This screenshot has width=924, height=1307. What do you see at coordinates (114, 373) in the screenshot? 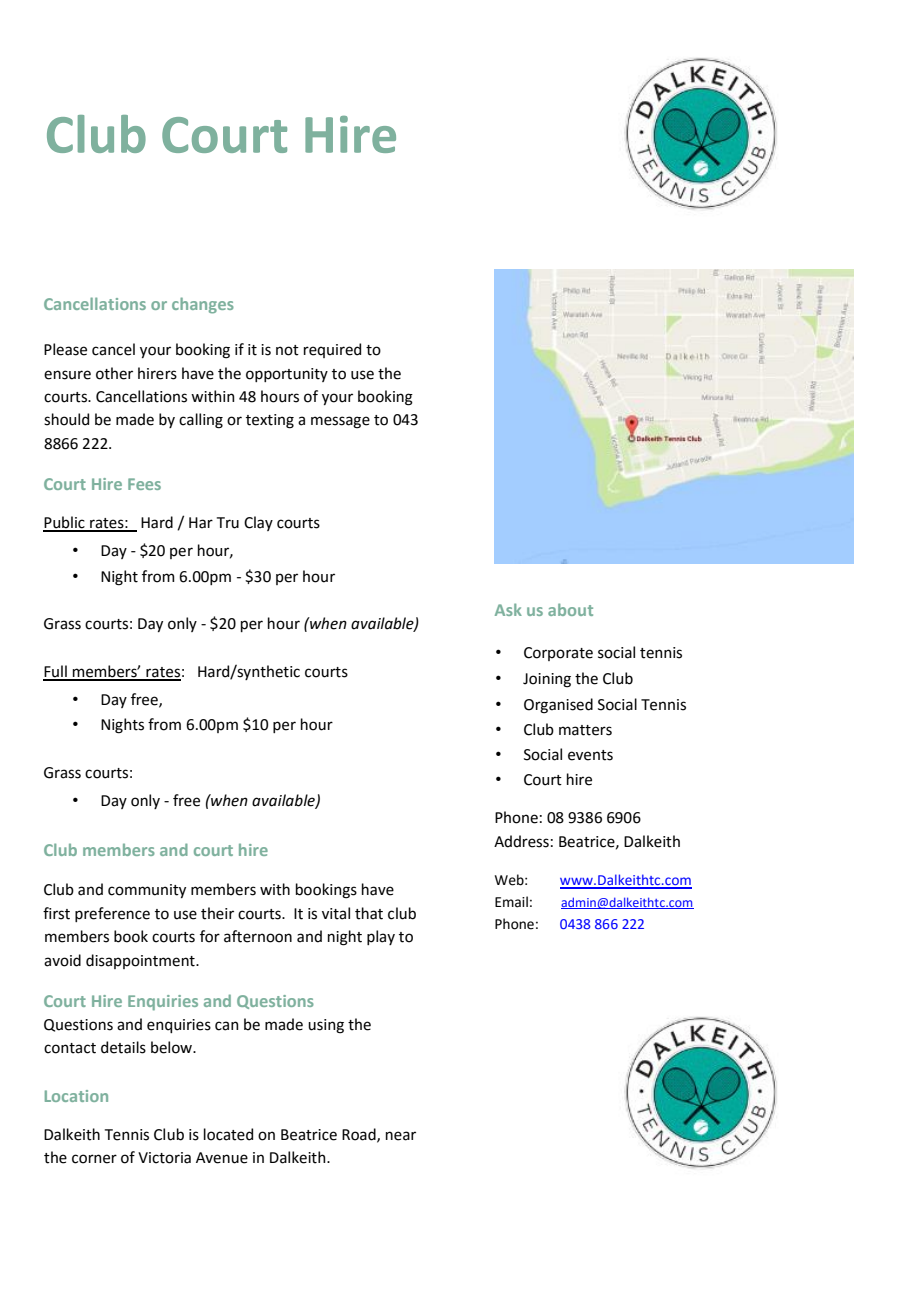
I see `other` at bounding box center [114, 373].
